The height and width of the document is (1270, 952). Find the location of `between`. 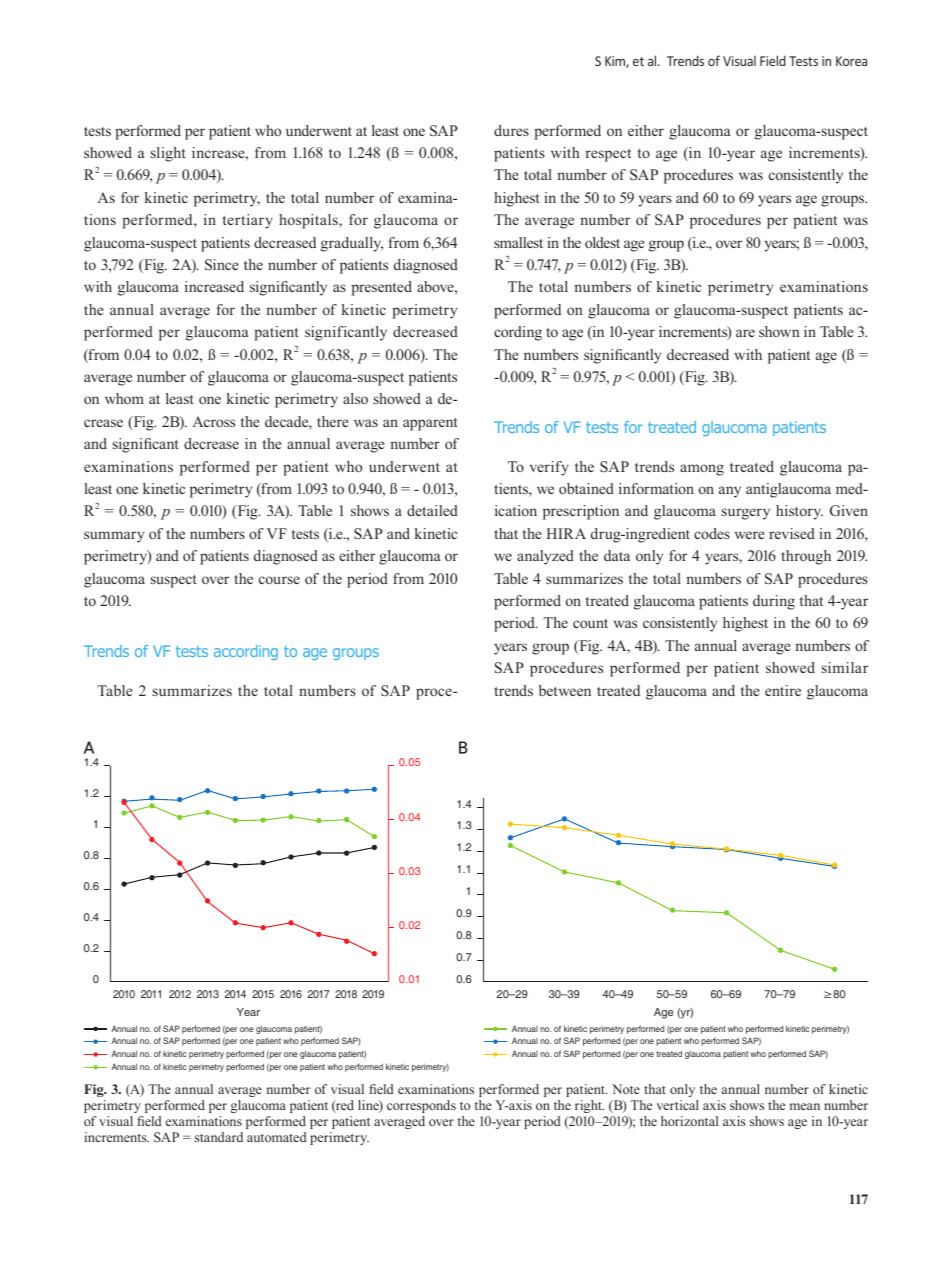

between is located at coordinates (565, 690).
